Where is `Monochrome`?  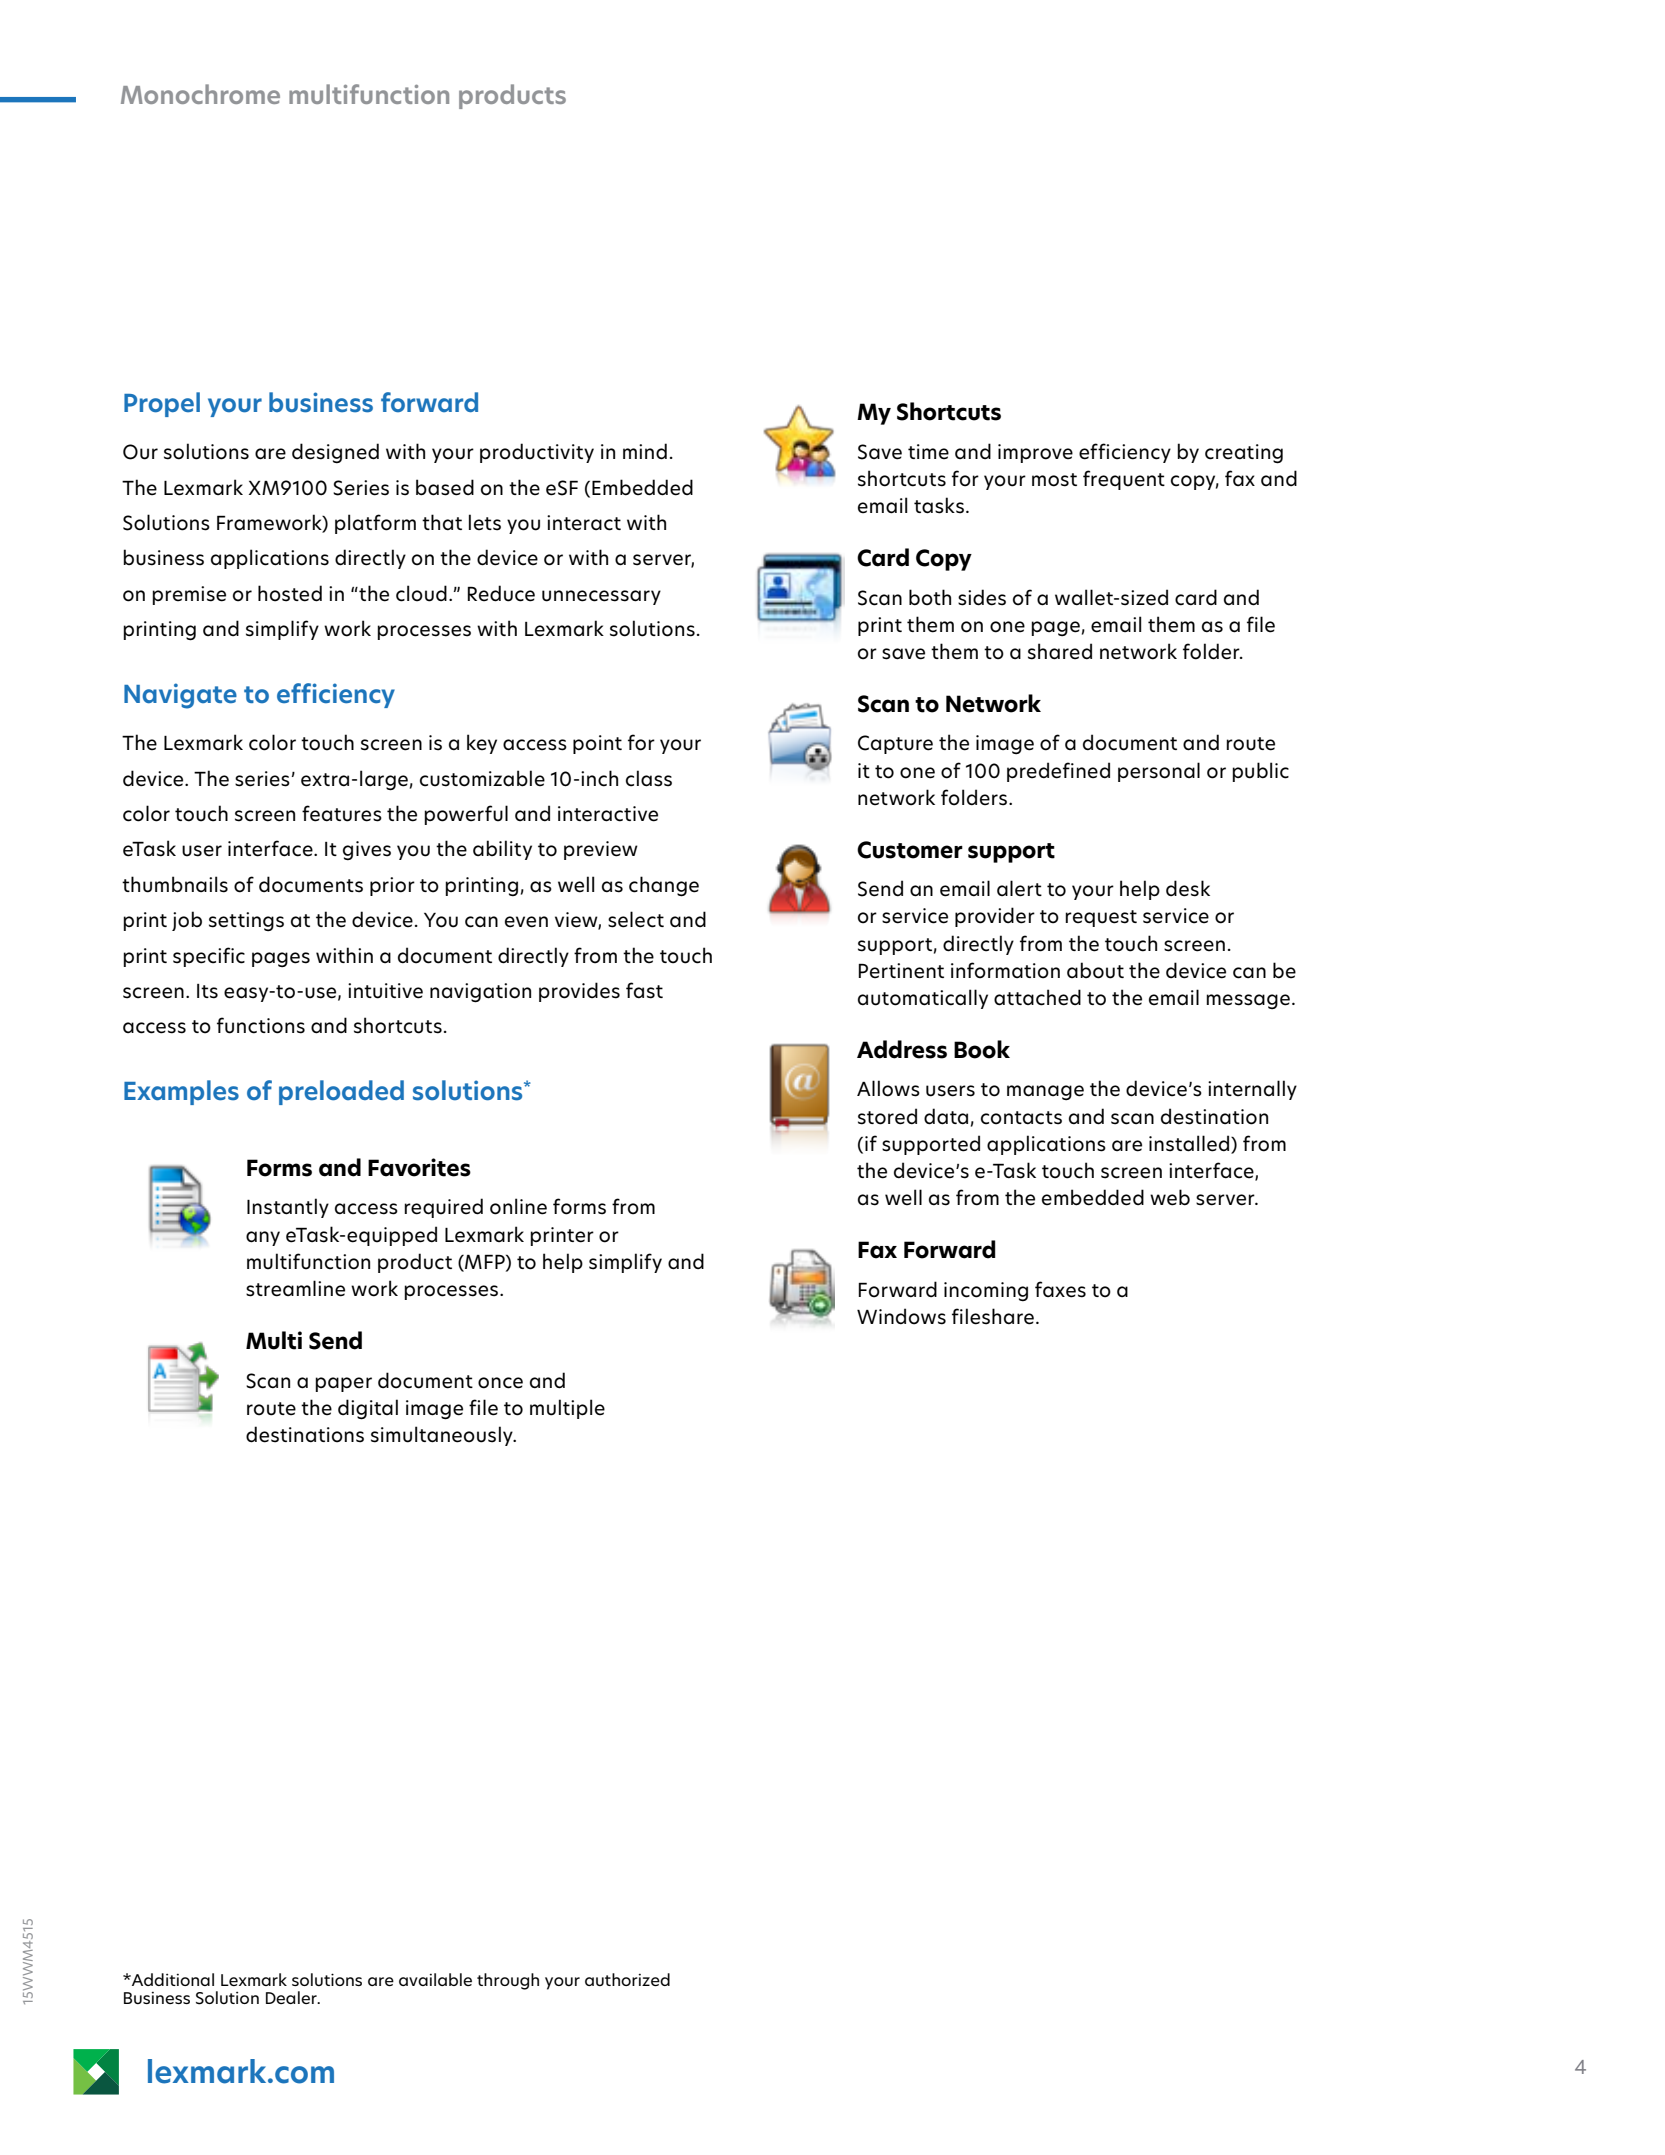 Monochrome is located at coordinates (200, 94).
